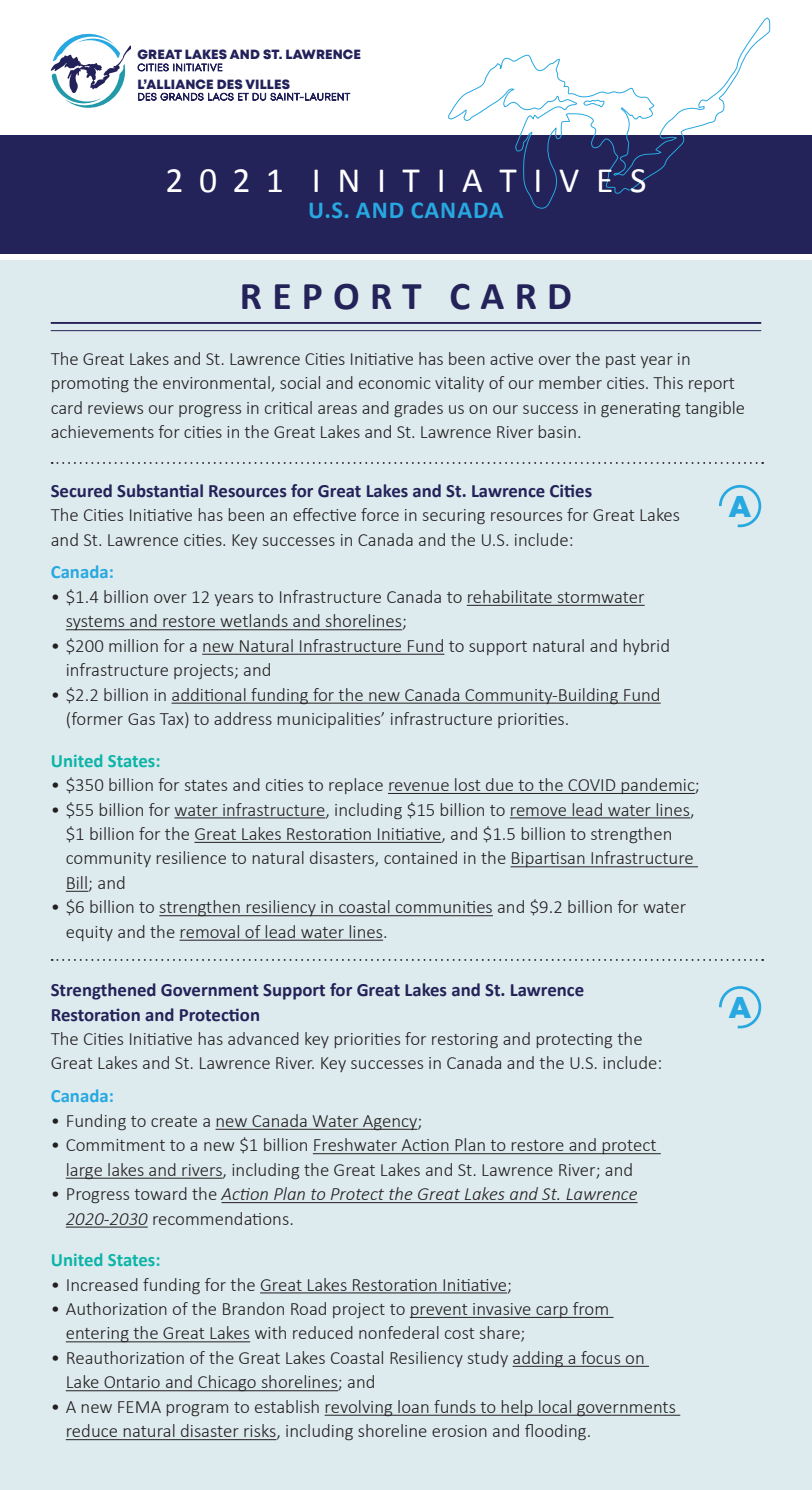 This page has height=1490, width=812. Describe the element at coordinates (191, 857) in the page. I see `resilience` at that location.
